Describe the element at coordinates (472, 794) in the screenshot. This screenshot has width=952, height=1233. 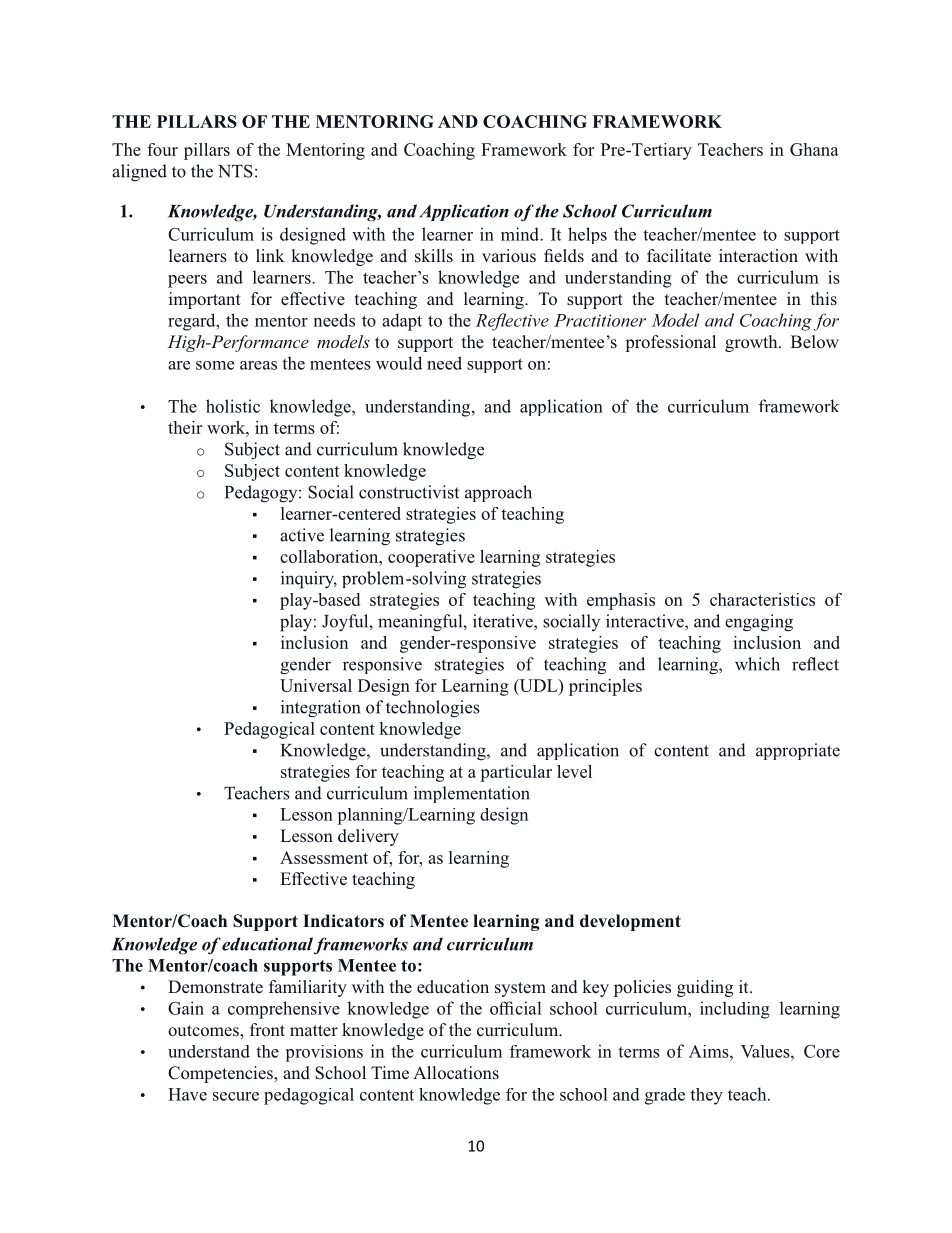
I see `implementation` at that location.
